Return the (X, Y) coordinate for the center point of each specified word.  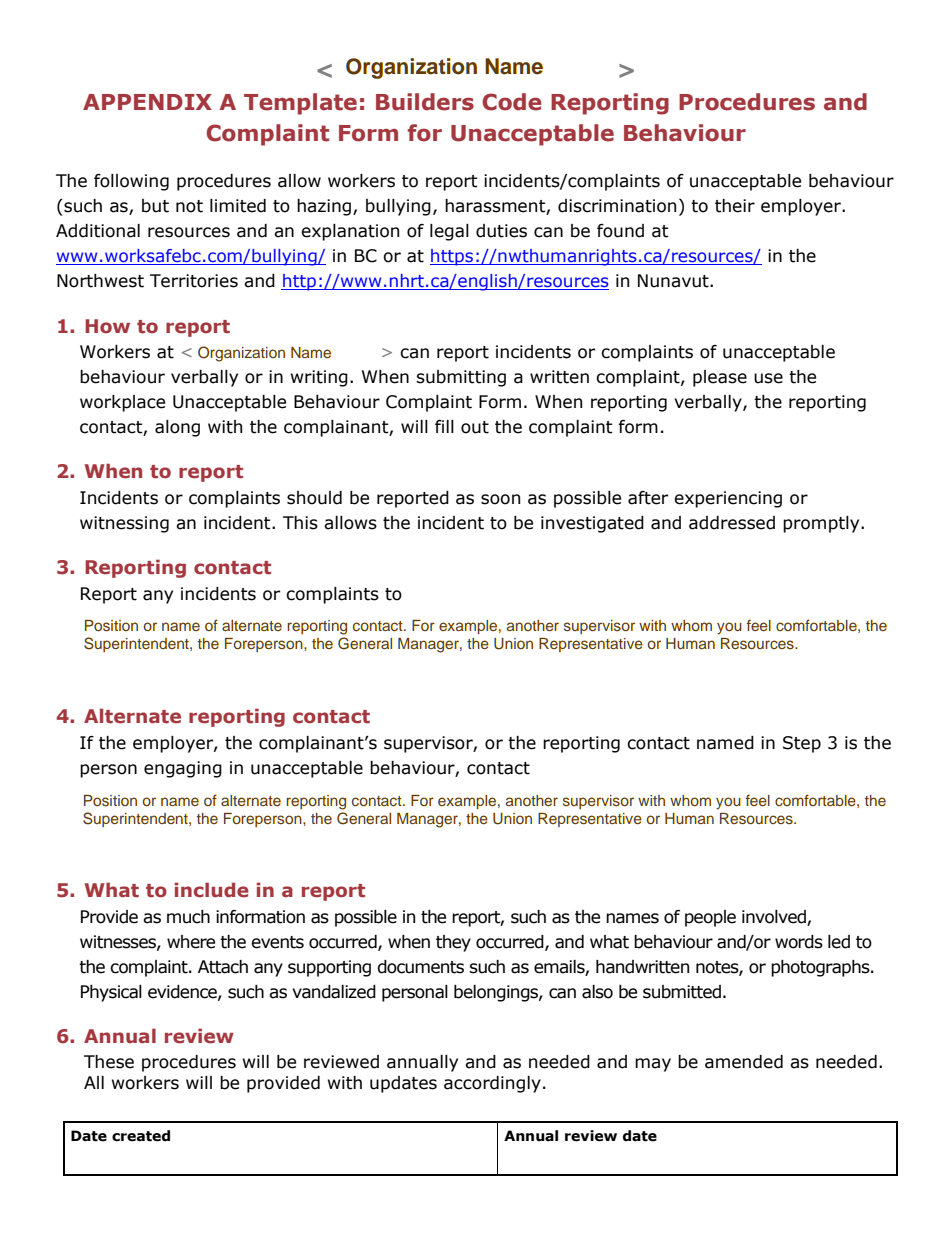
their (735, 206)
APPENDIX (147, 102)
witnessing (124, 524)
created (141, 1136)
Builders (425, 102)
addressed (732, 523)
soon (500, 499)
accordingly (492, 1084)
